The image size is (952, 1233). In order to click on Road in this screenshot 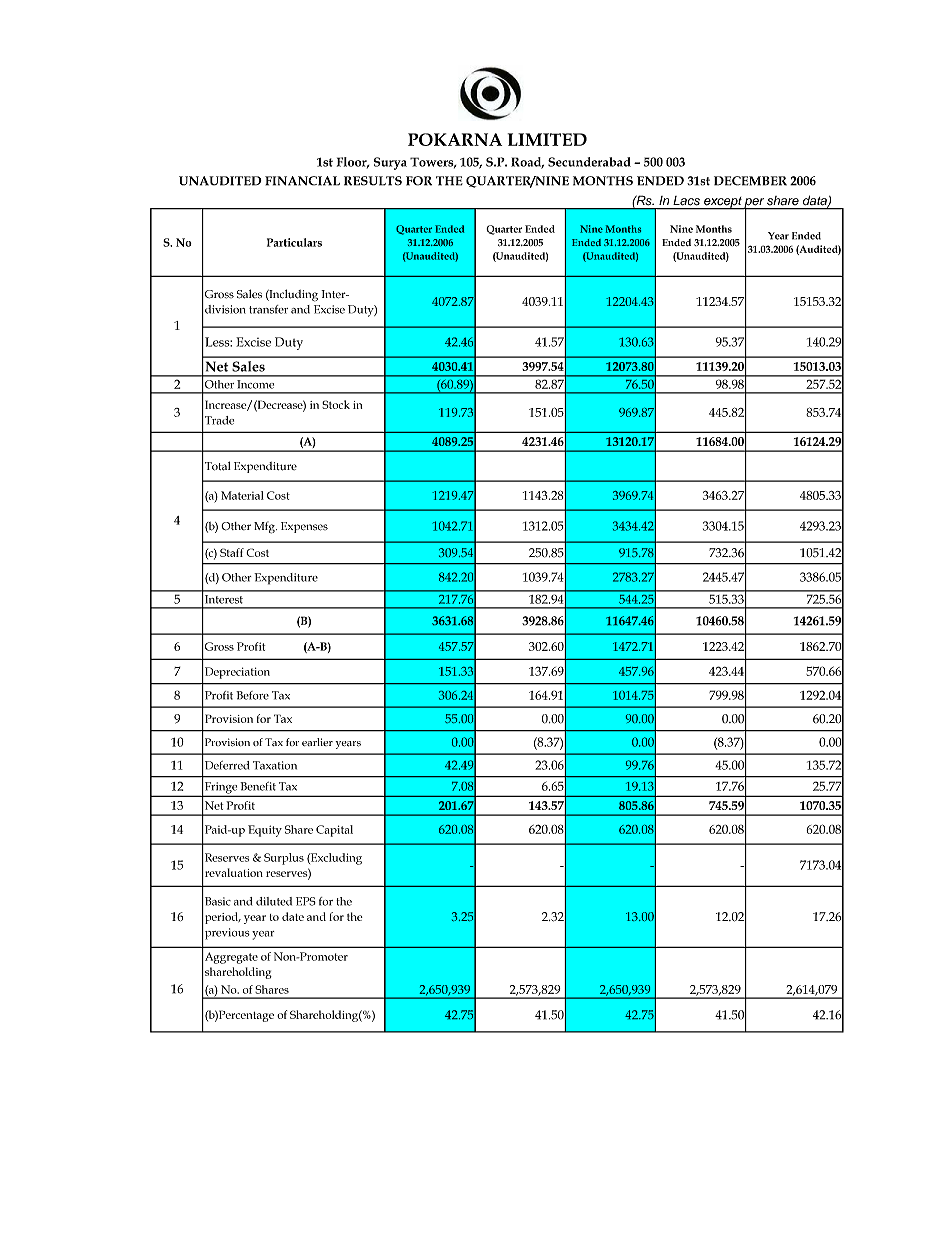, I will do `click(527, 163)`.
